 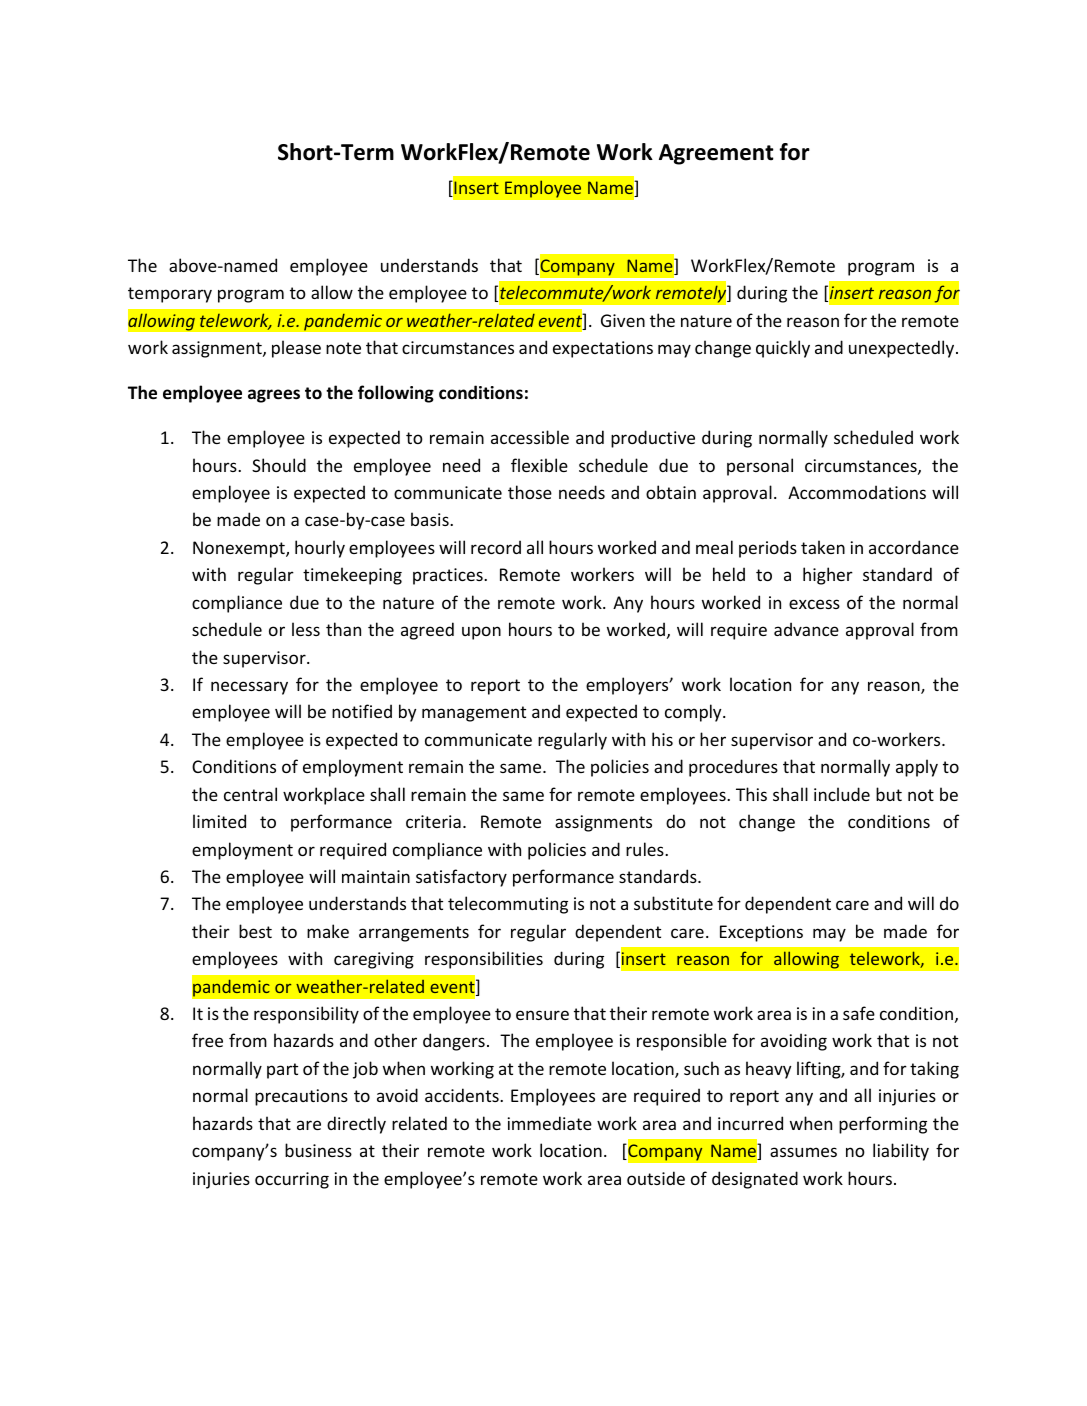 I want to click on record, so click(x=496, y=547).
